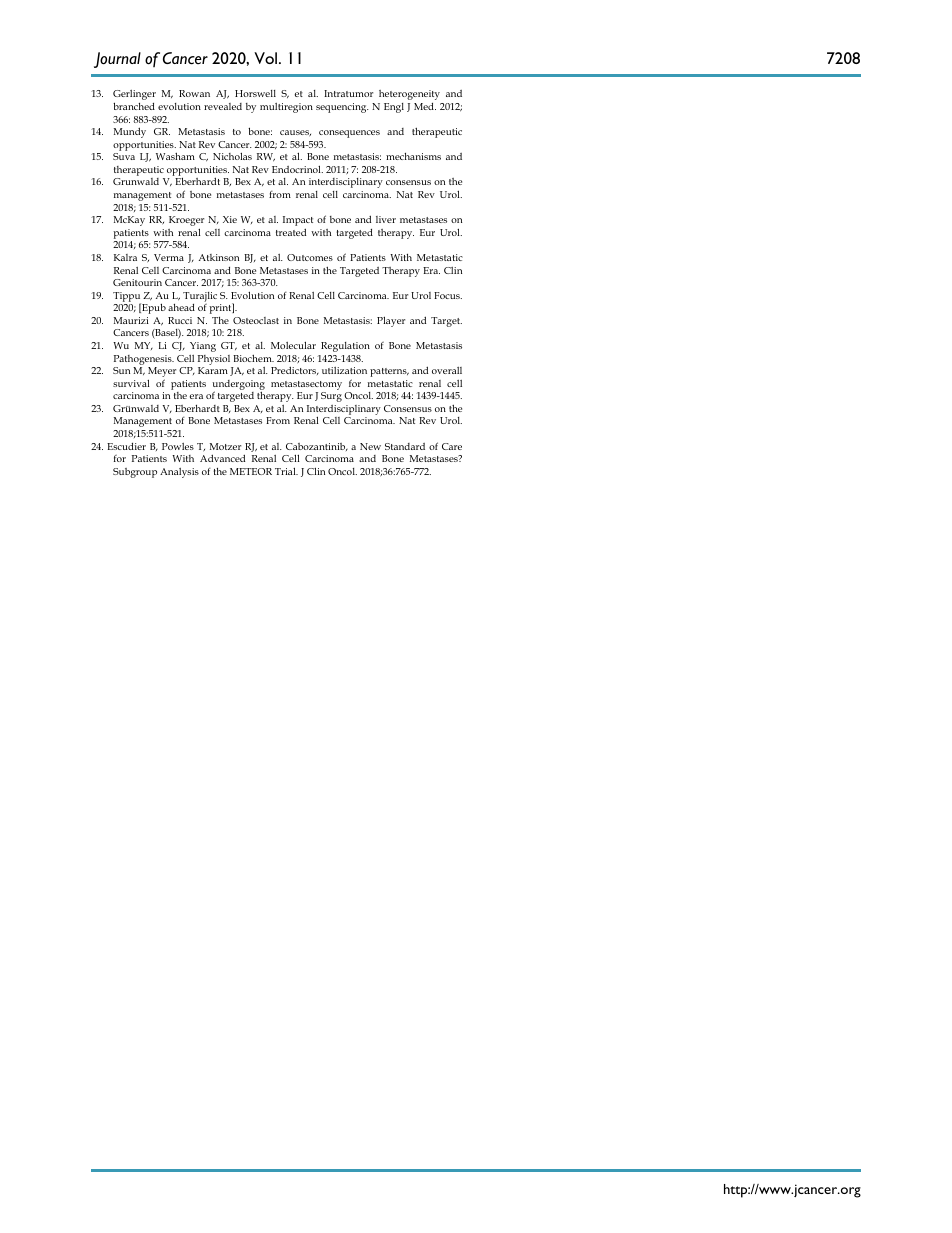 This image has height=1233, width=952. I want to click on Trial, so click(286, 471).
